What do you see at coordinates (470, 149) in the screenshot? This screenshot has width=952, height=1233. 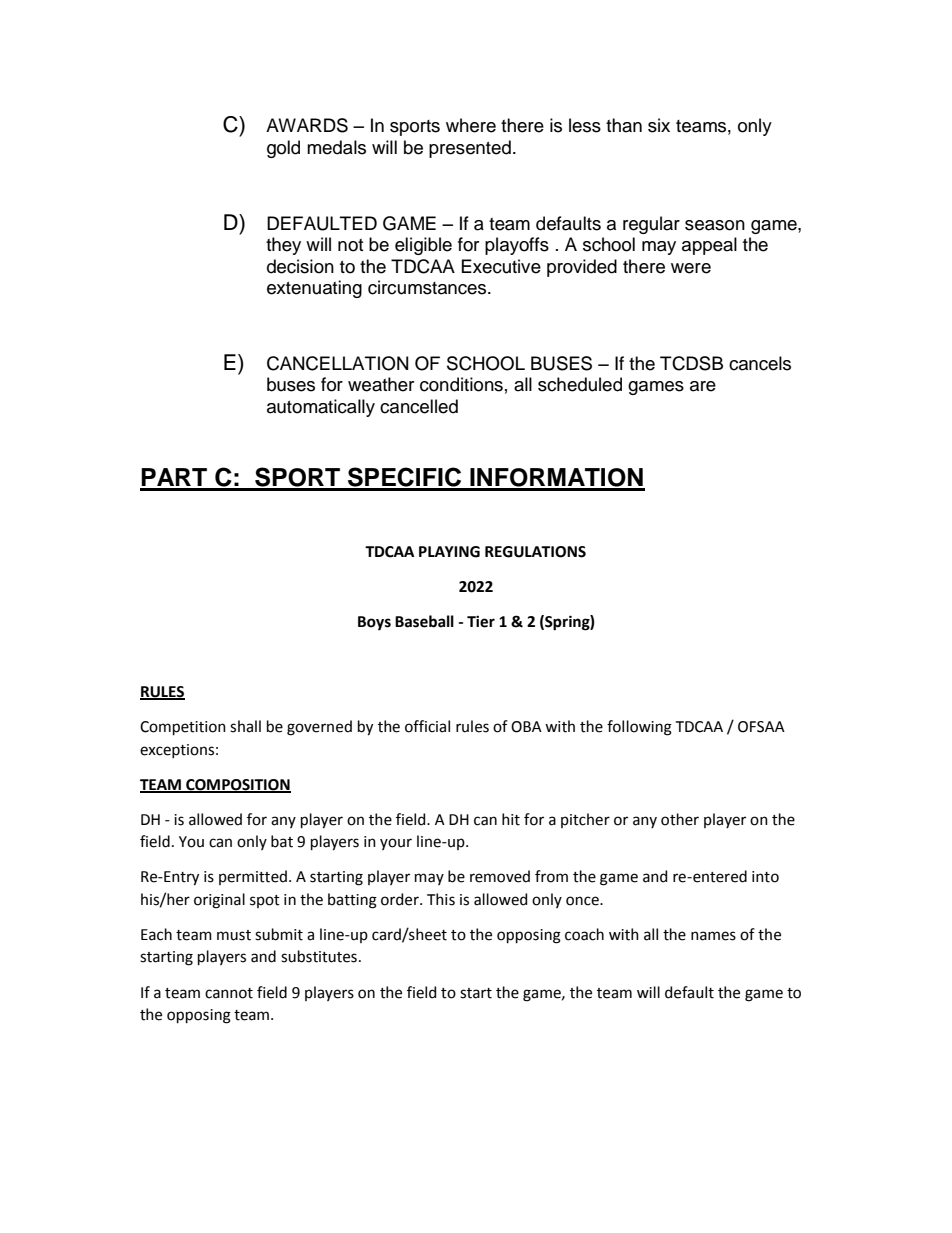 I see `presented` at bounding box center [470, 149].
